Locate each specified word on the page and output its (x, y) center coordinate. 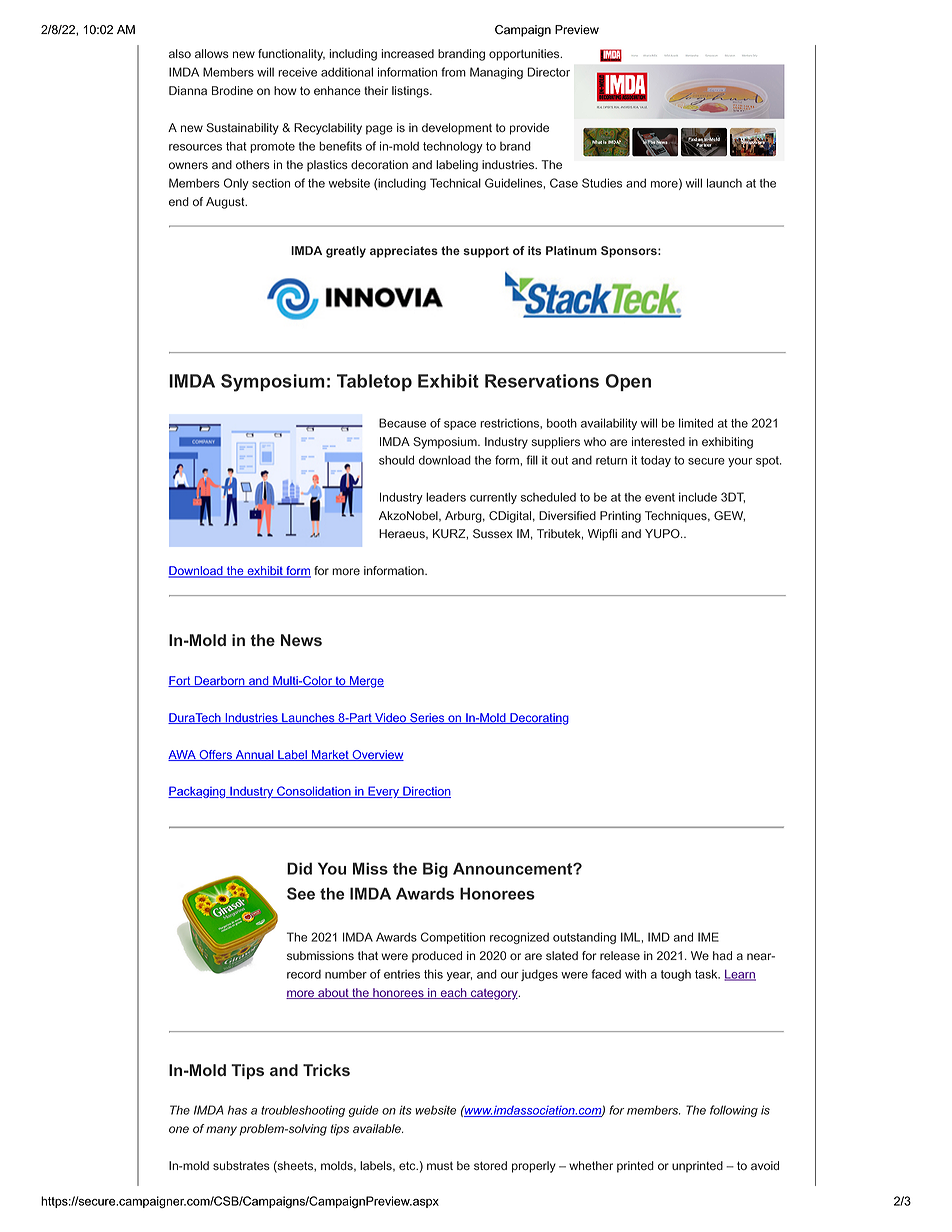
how (285, 90)
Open (628, 382)
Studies (602, 183)
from (453, 72)
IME (708, 937)
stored (490, 1165)
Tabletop (374, 382)
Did (299, 868)
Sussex (493, 533)
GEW (729, 516)
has (237, 1110)
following (734, 1111)
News (301, 640)
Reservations (542, 381)
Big (435, 870)
